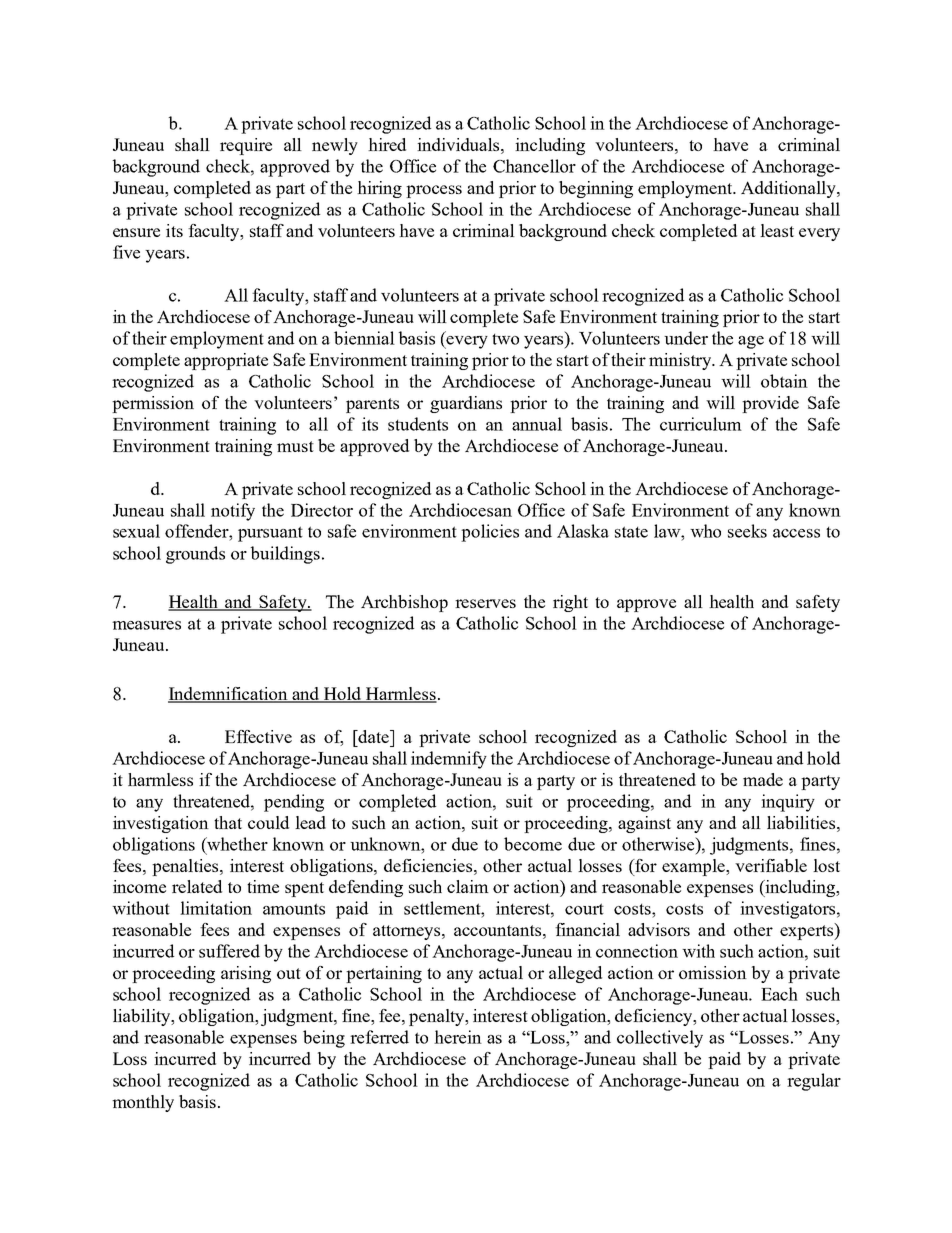  Describe the element at coordinates (143, 1103) in the image. I see `monthly` at that location.
